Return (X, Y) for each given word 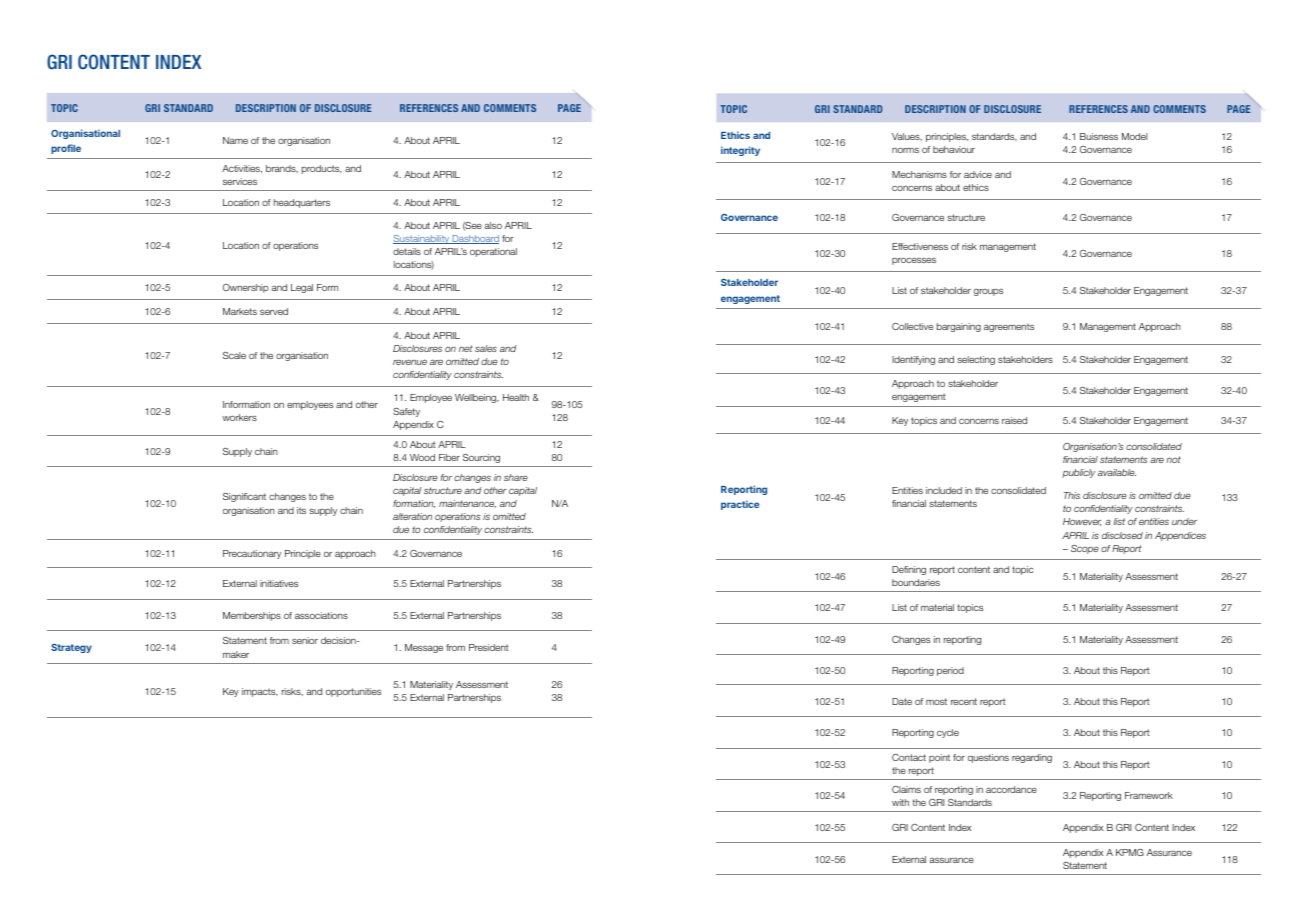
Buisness (1099, 136)
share (516, 477)
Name (235, 140)
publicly (1078, 473)
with (900, 802)
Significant (244, 497)
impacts (260, 692)
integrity (740, 151)
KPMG (1130, 852)
